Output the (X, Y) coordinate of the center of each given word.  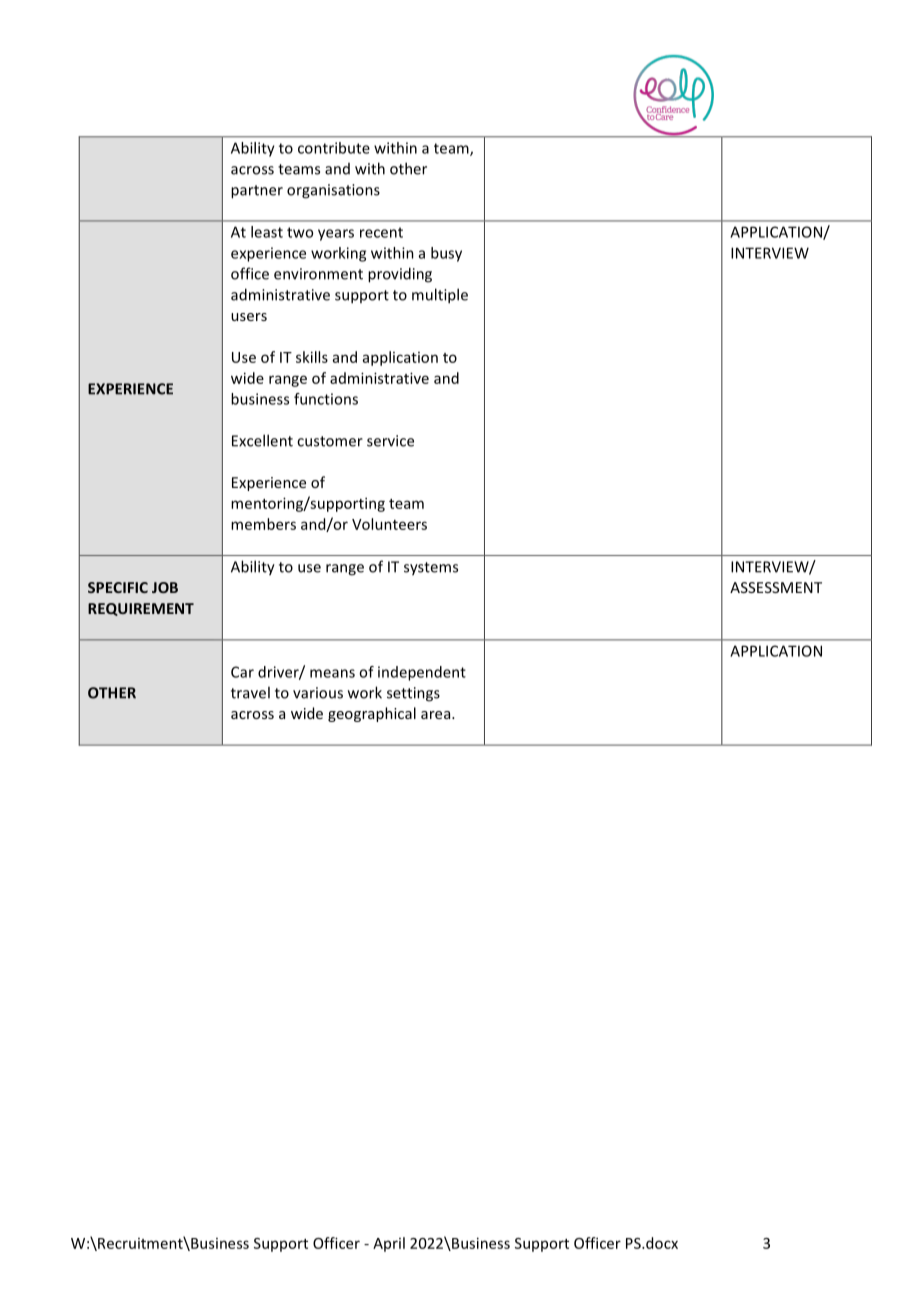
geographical (372, 714)
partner (257, 192)
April (389, 1244)
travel (250, 692)
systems (431, 569)
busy (446, 254)
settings (413, 694)
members (263, 524)
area (437, 715)
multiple (440, 296)
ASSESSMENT (776, 587)
